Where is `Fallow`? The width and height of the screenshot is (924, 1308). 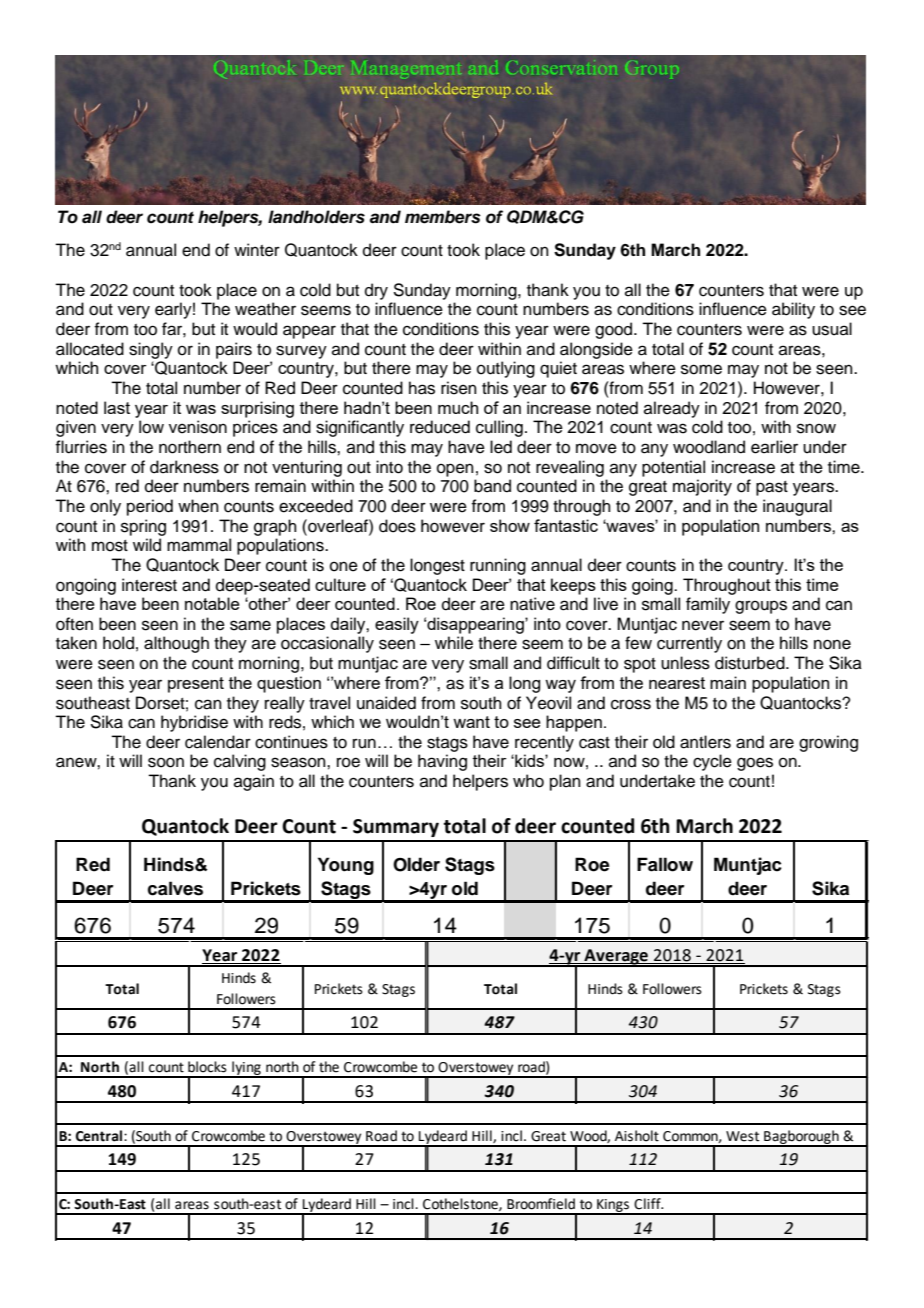 Fallow is located at coordinates (665, 864).
